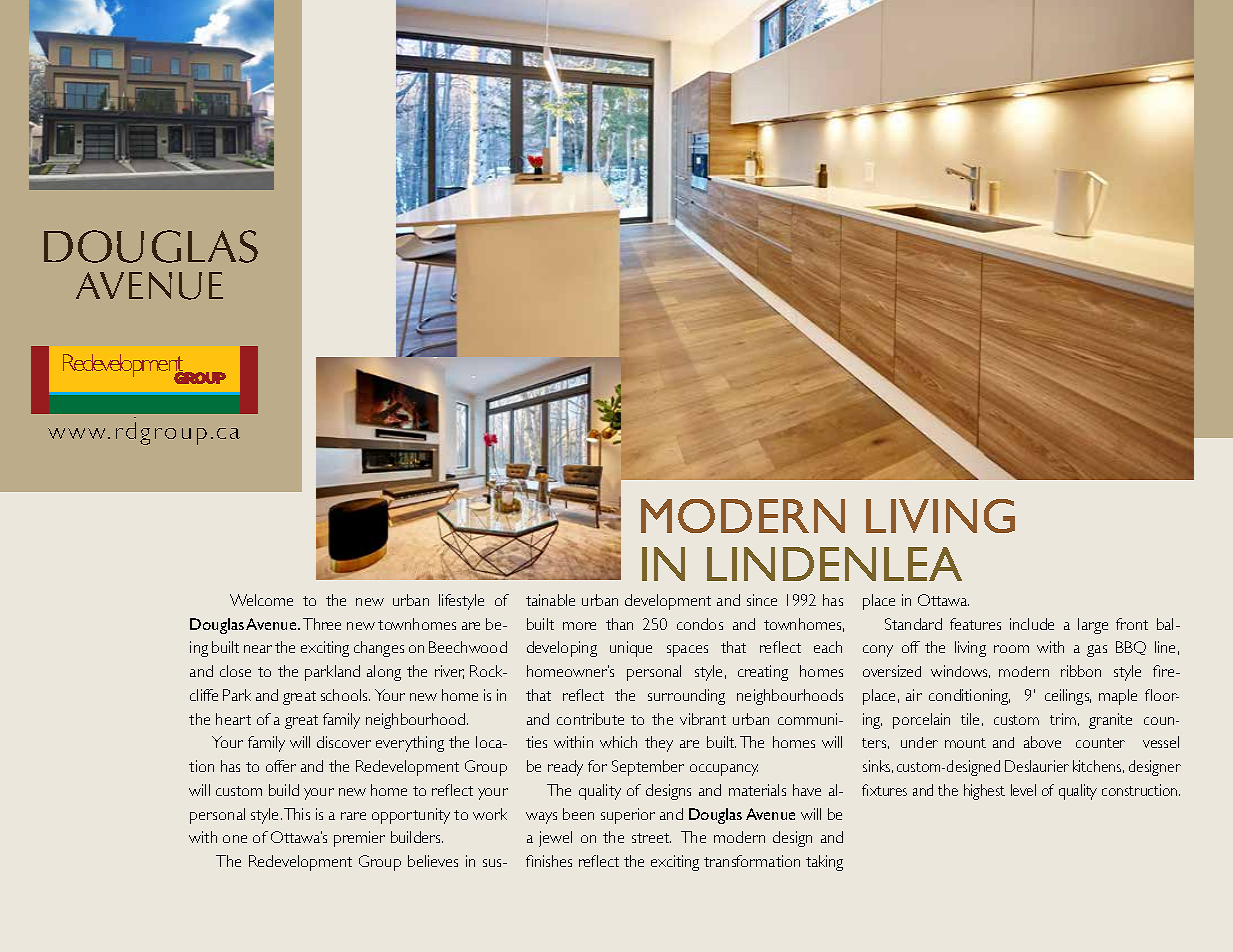 Image resolution: width=1233 pixels, height=952 pixels. I want to click on Welcome, so click(261, 600).
